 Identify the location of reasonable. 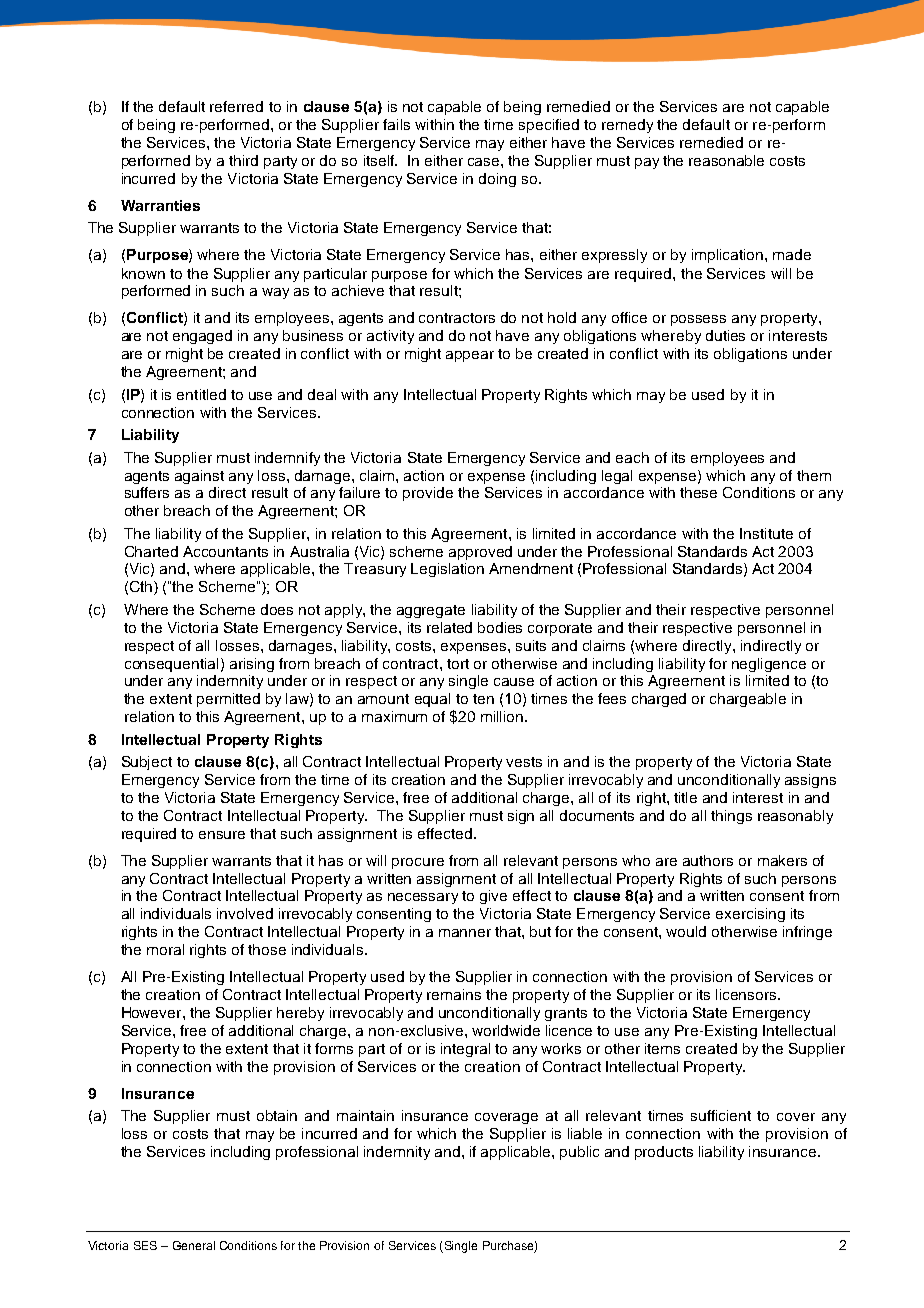
(726, 160).
